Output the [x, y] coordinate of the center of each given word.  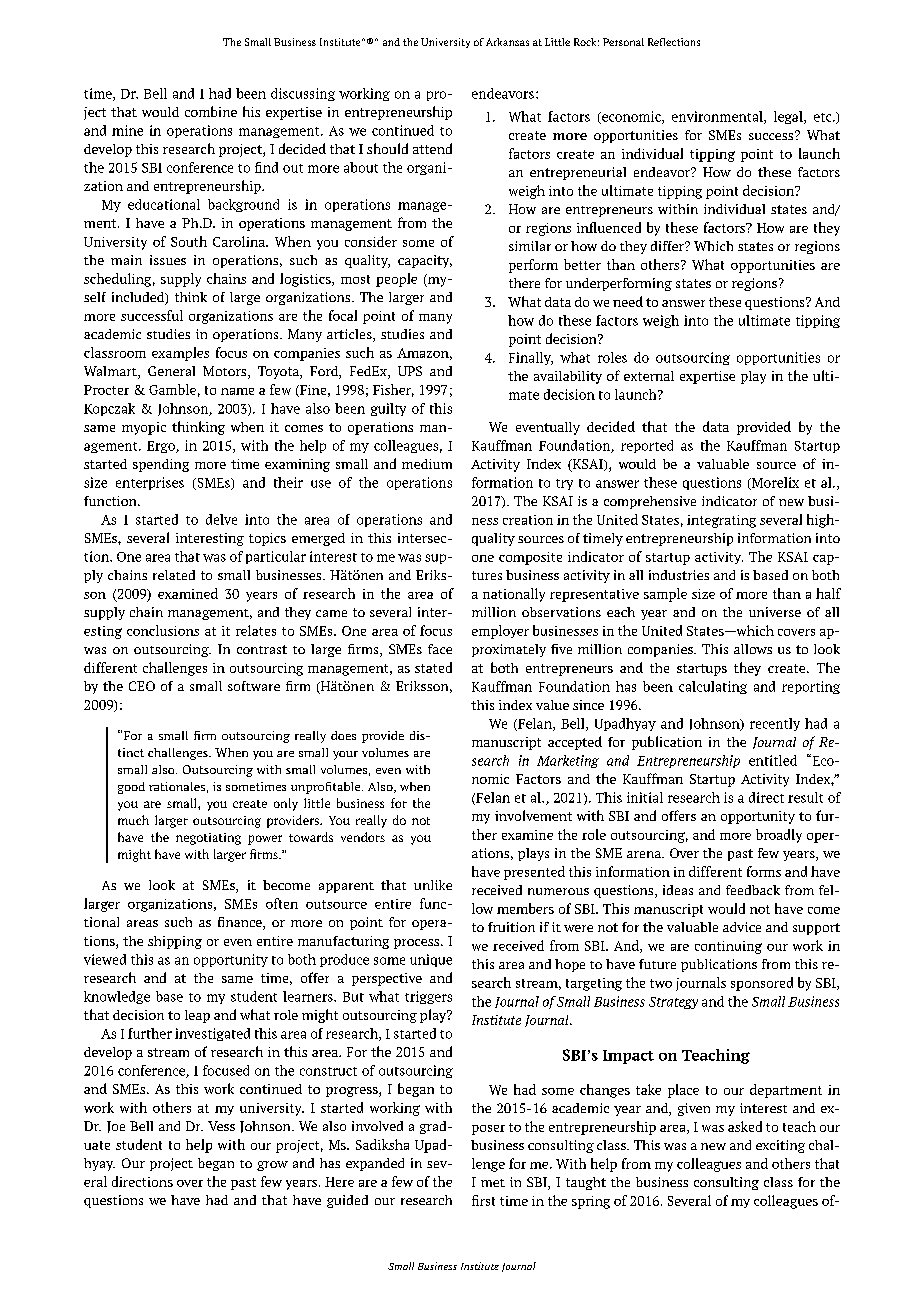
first [483, 1200]
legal [789, 117]
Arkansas [507, 42]
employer [500, 632]
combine [211, 111]
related [174, 575]
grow [272, 1166]
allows [753, 649]
